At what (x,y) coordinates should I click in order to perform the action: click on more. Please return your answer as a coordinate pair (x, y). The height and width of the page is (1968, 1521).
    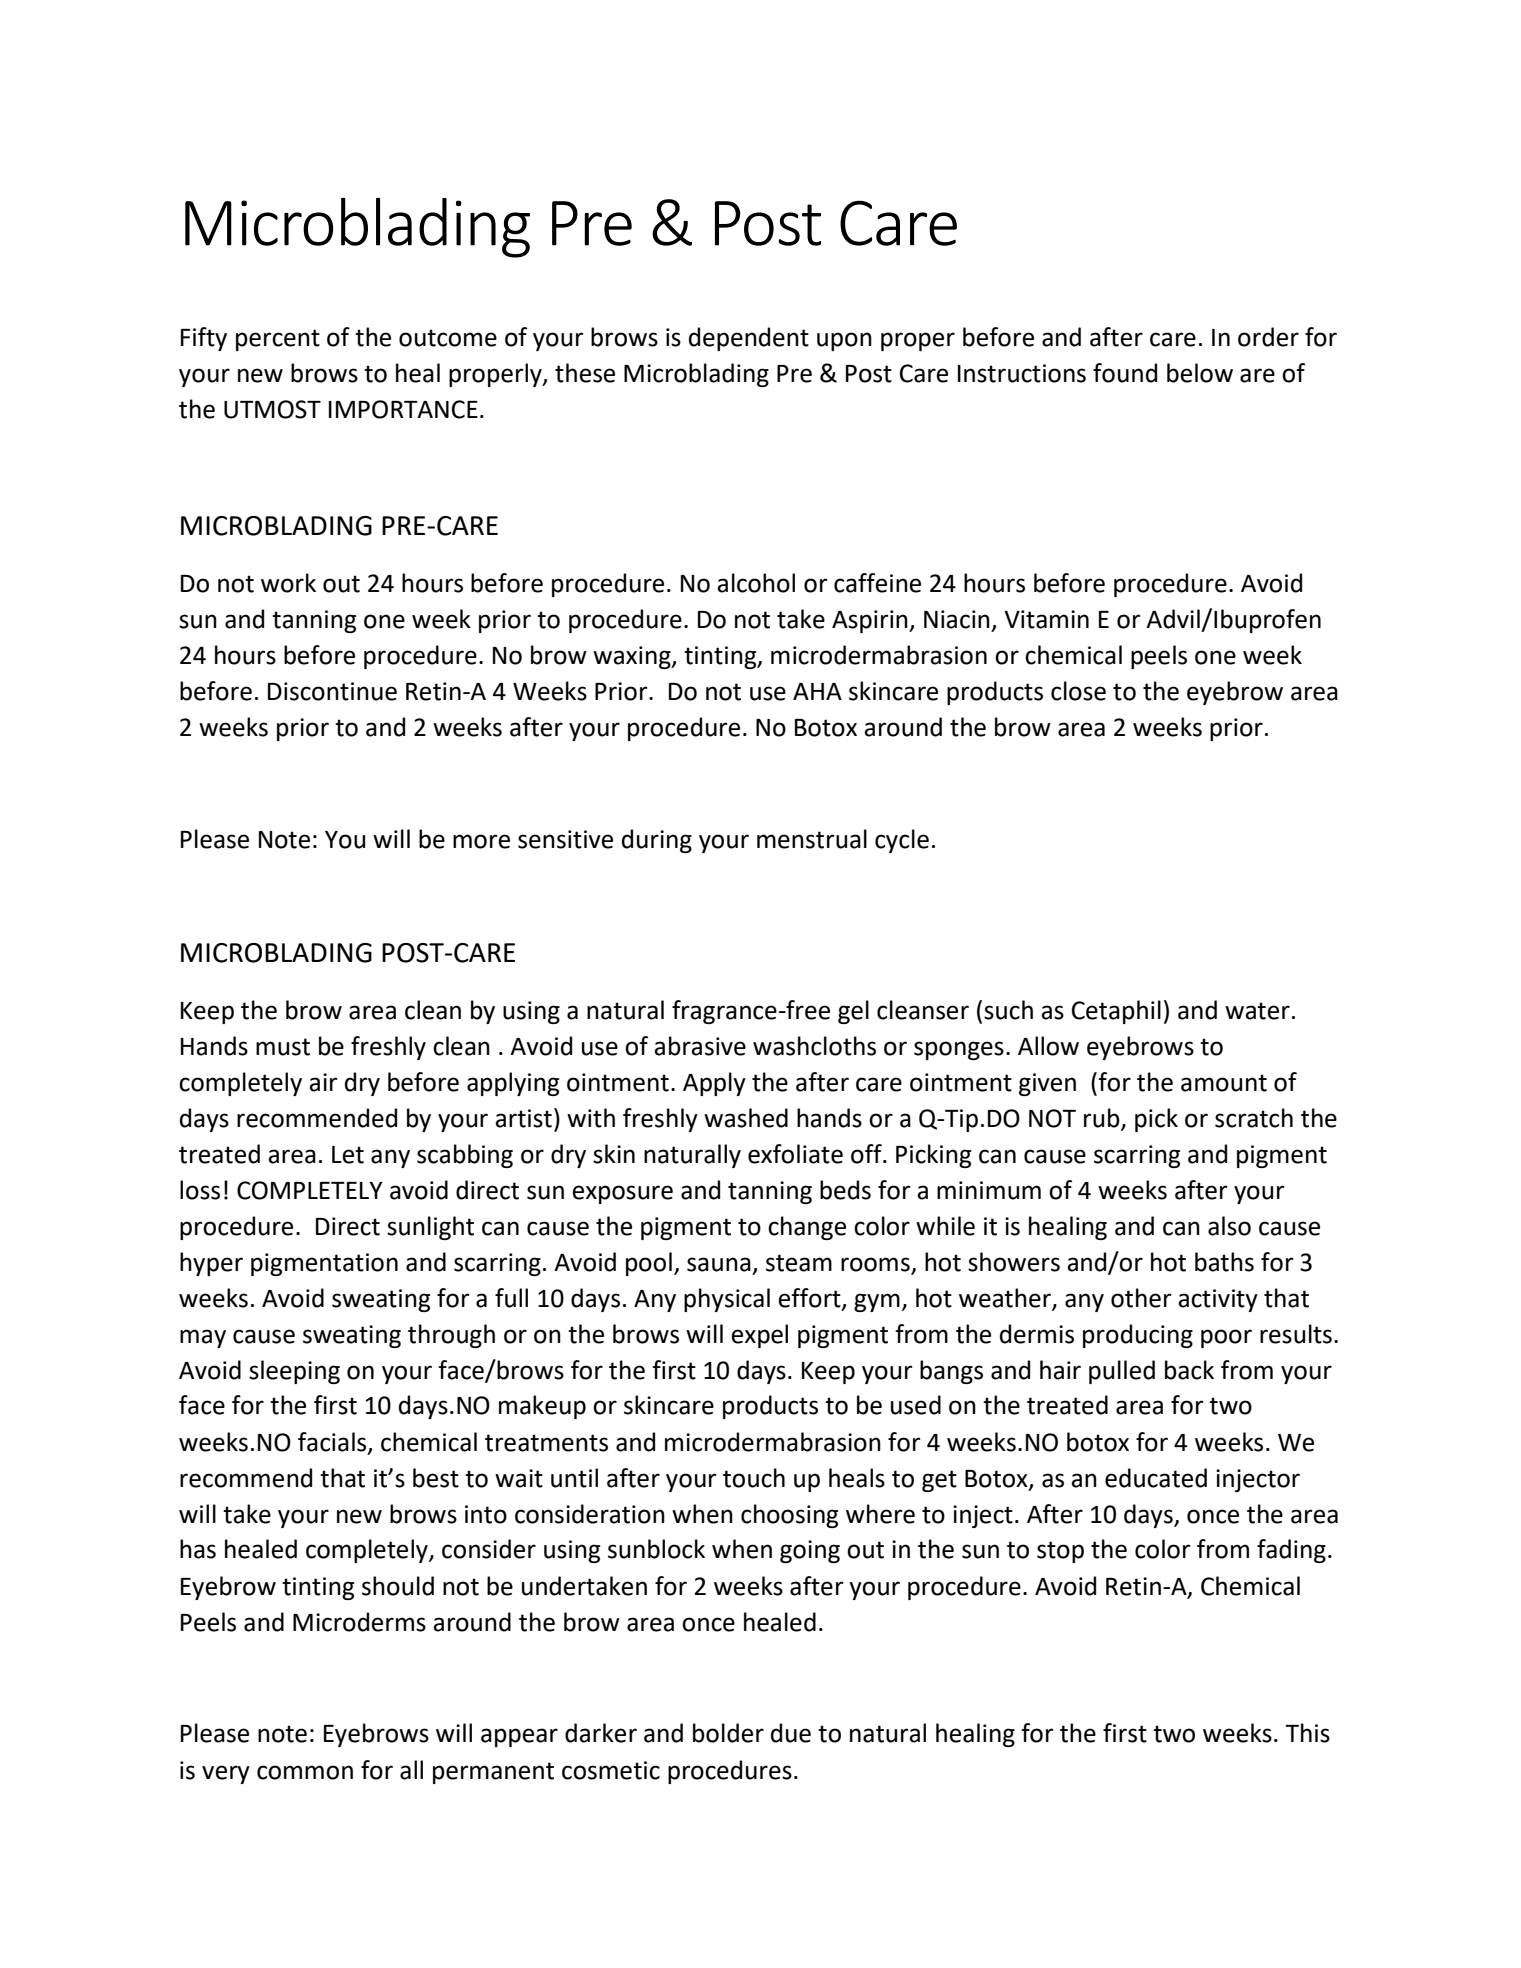
    Looking at the image, I should click on (481, 841).
